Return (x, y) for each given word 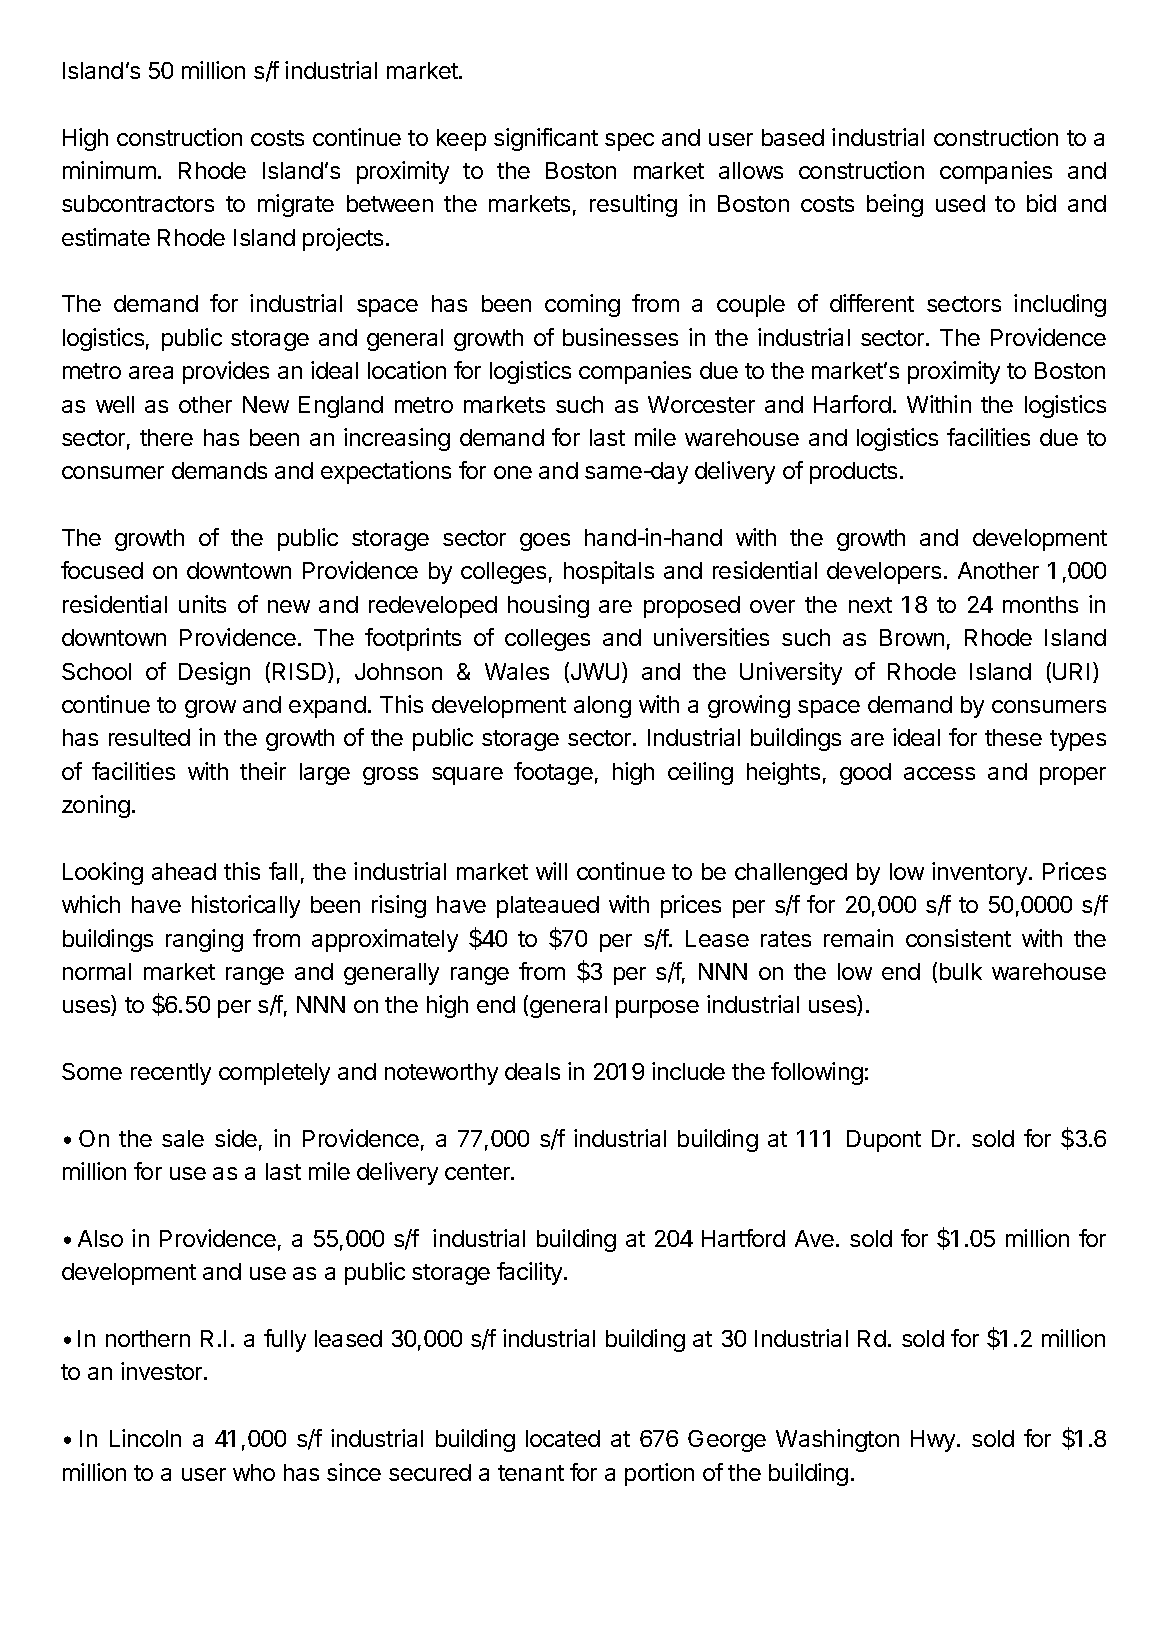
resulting (633, 205)
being (895, 205)
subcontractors (138, 203)
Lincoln (145, 1438)
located (563, 1438)
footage (553, 773)
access (939, 773)
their (263, 771)
